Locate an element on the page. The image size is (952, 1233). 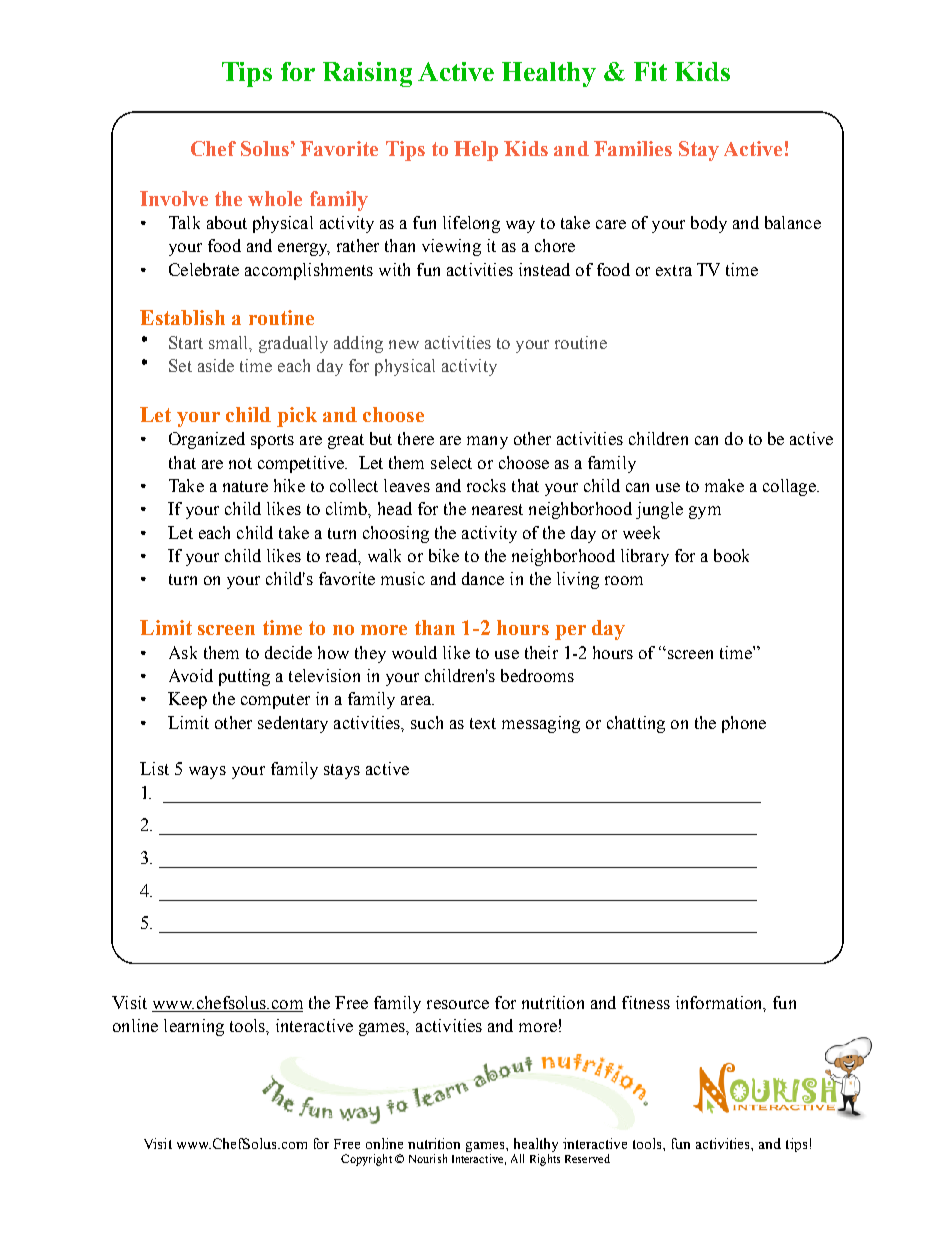
Nourish is located at coordinates (428, 1158).
